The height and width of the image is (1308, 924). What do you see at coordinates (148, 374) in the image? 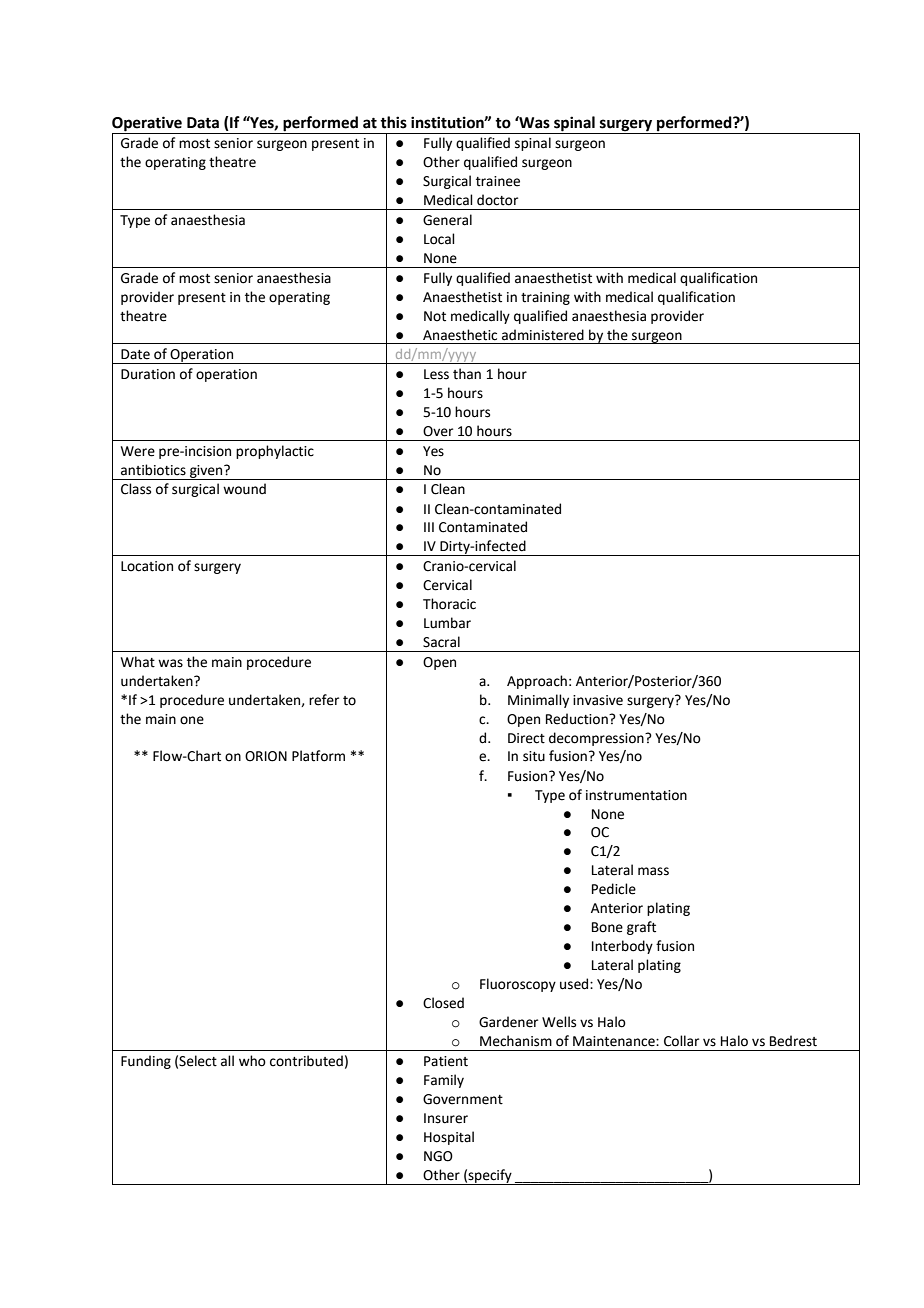
I see `Duration` at bounding box center [148, 374].
